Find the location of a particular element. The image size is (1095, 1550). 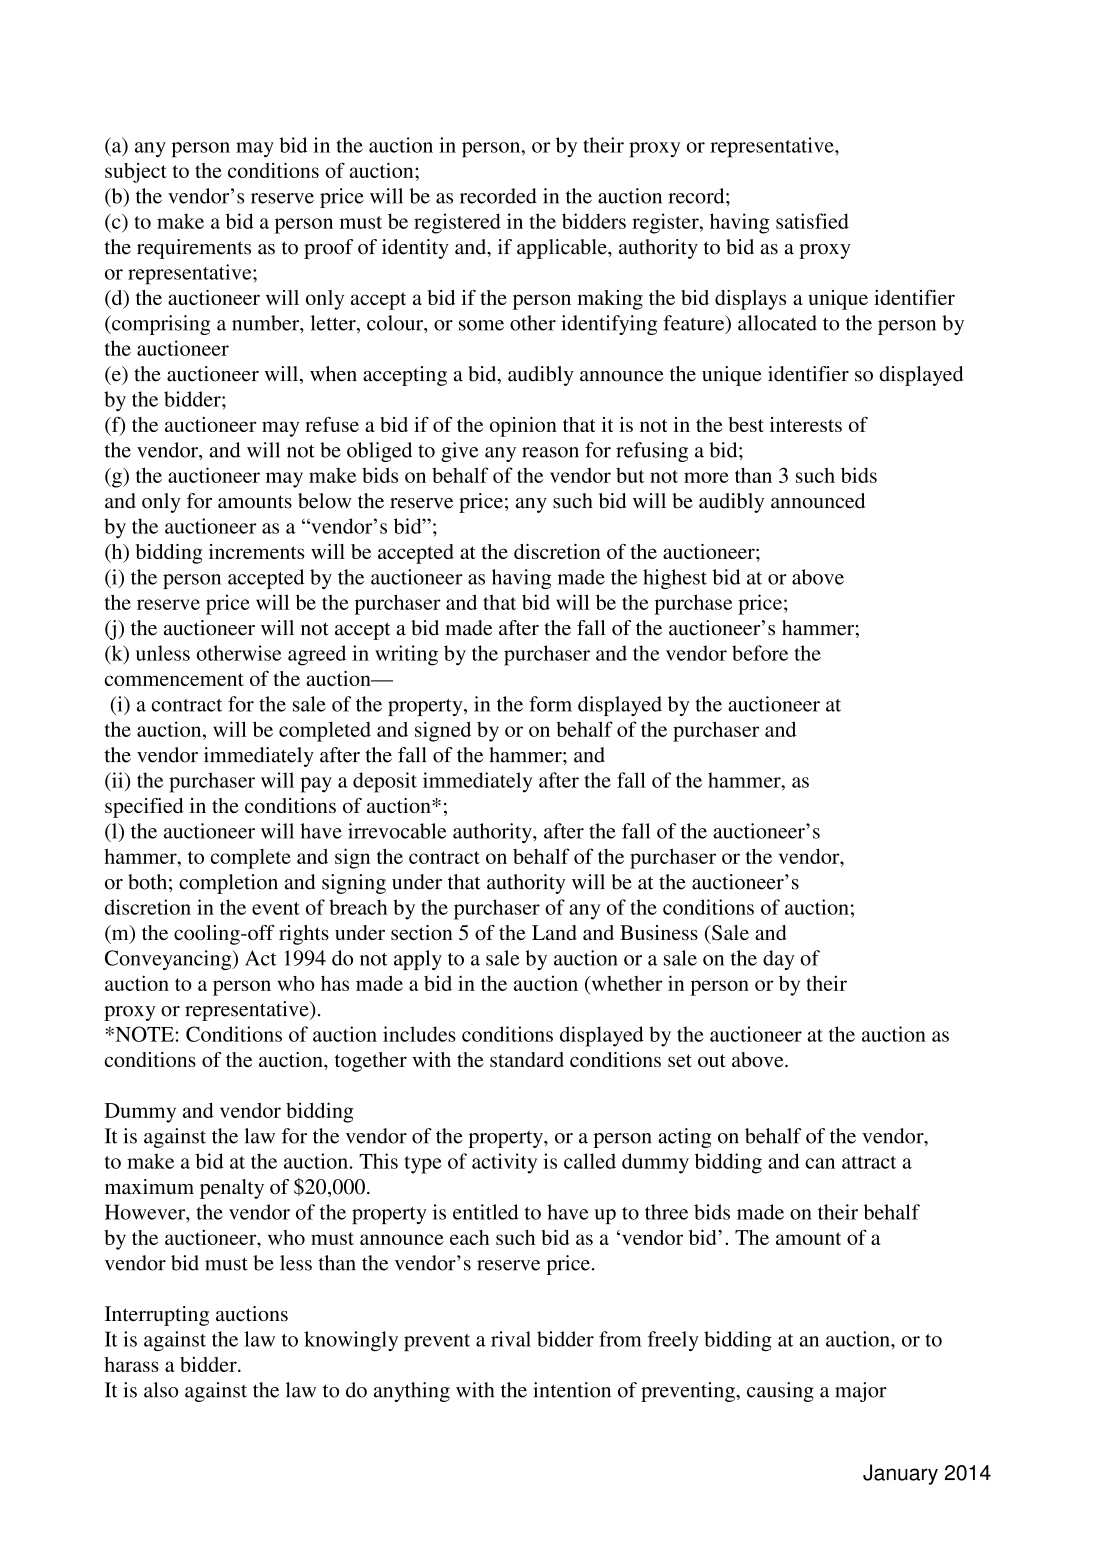

increments is located at coordinates (257, 551).
